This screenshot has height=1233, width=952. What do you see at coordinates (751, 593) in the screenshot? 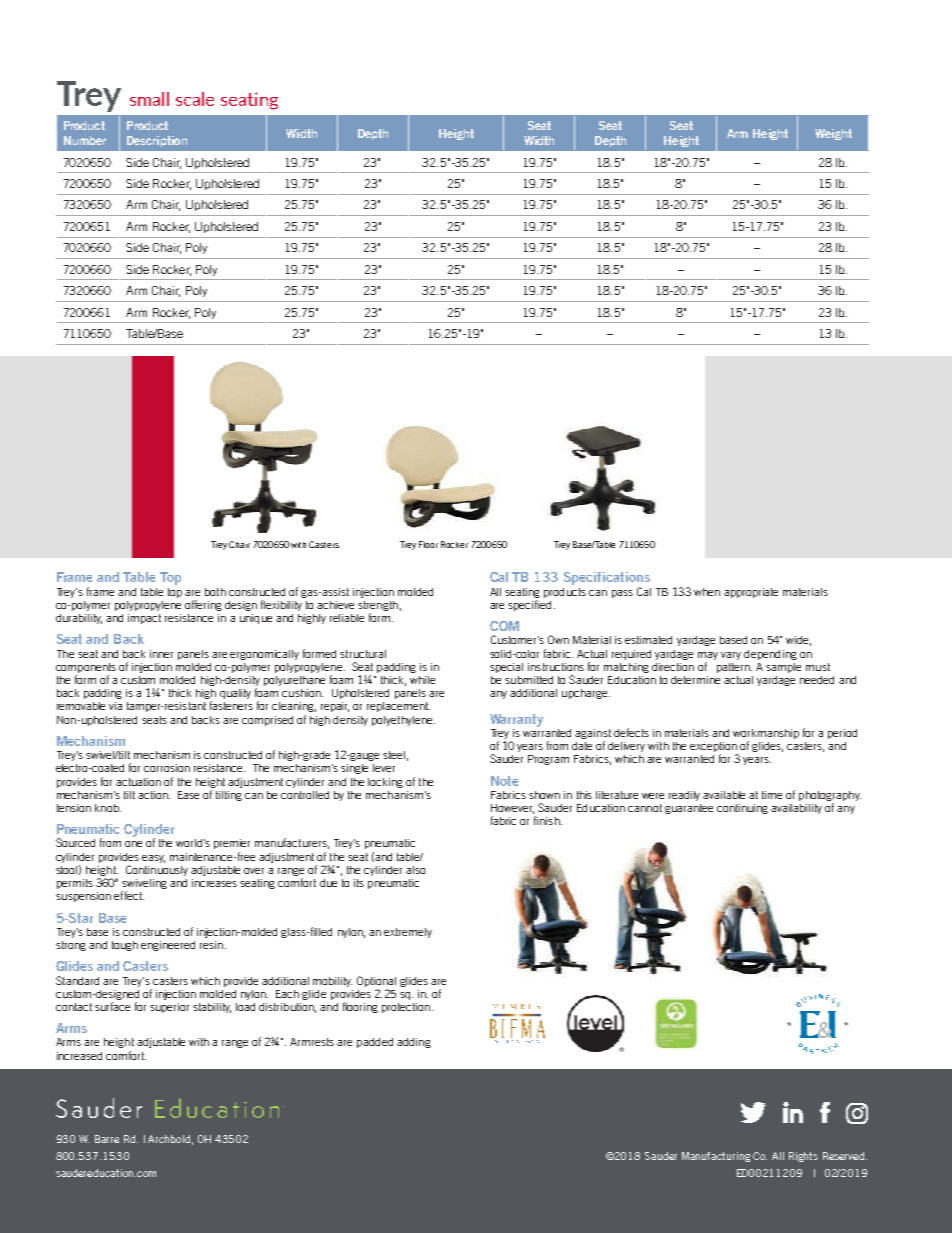
I see `appropriate` at bounding box center [751, 593].
